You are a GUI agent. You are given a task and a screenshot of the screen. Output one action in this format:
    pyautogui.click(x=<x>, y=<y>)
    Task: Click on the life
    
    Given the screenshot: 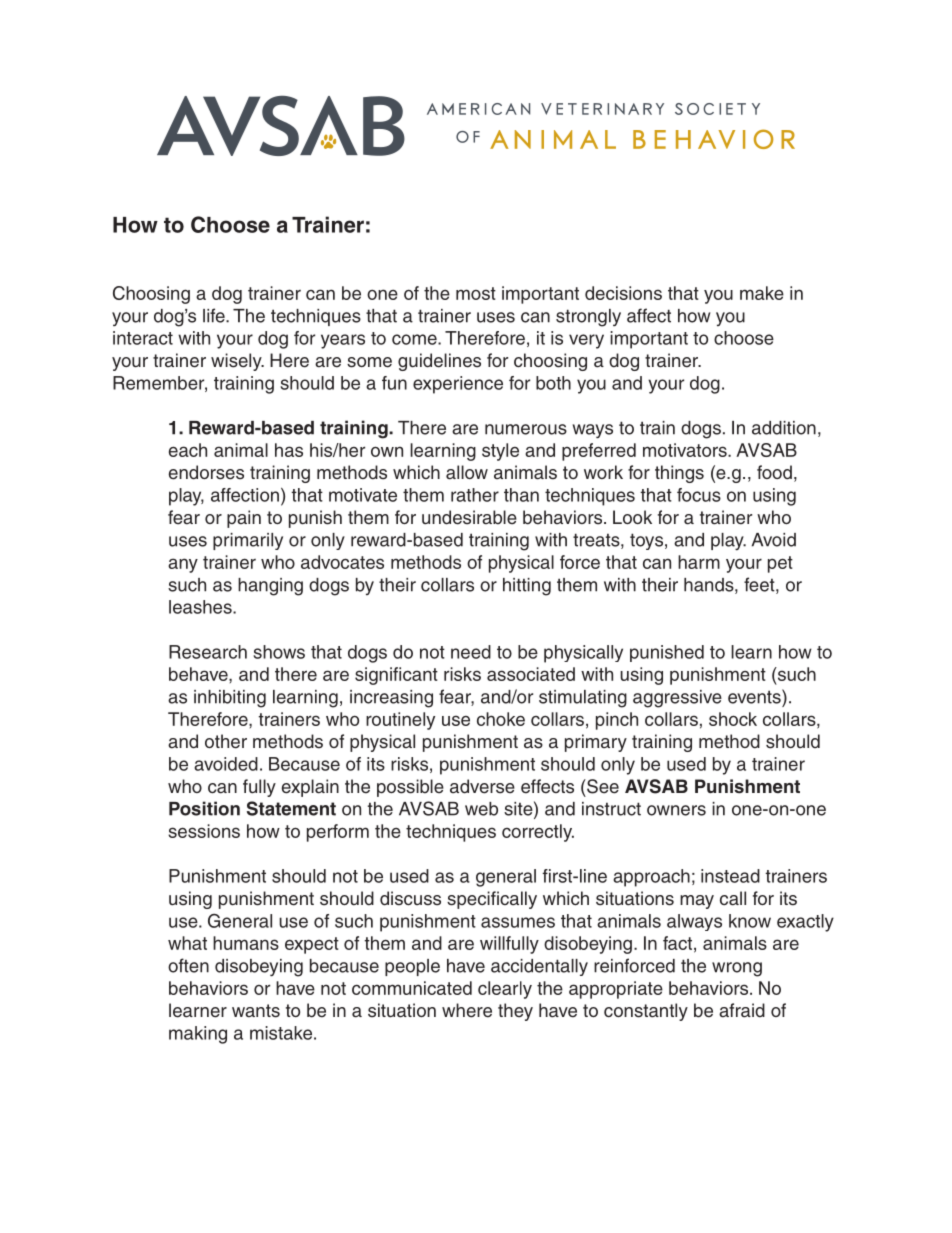 What is the action you would take?
    pyautogui.click(x=215, y=315)
